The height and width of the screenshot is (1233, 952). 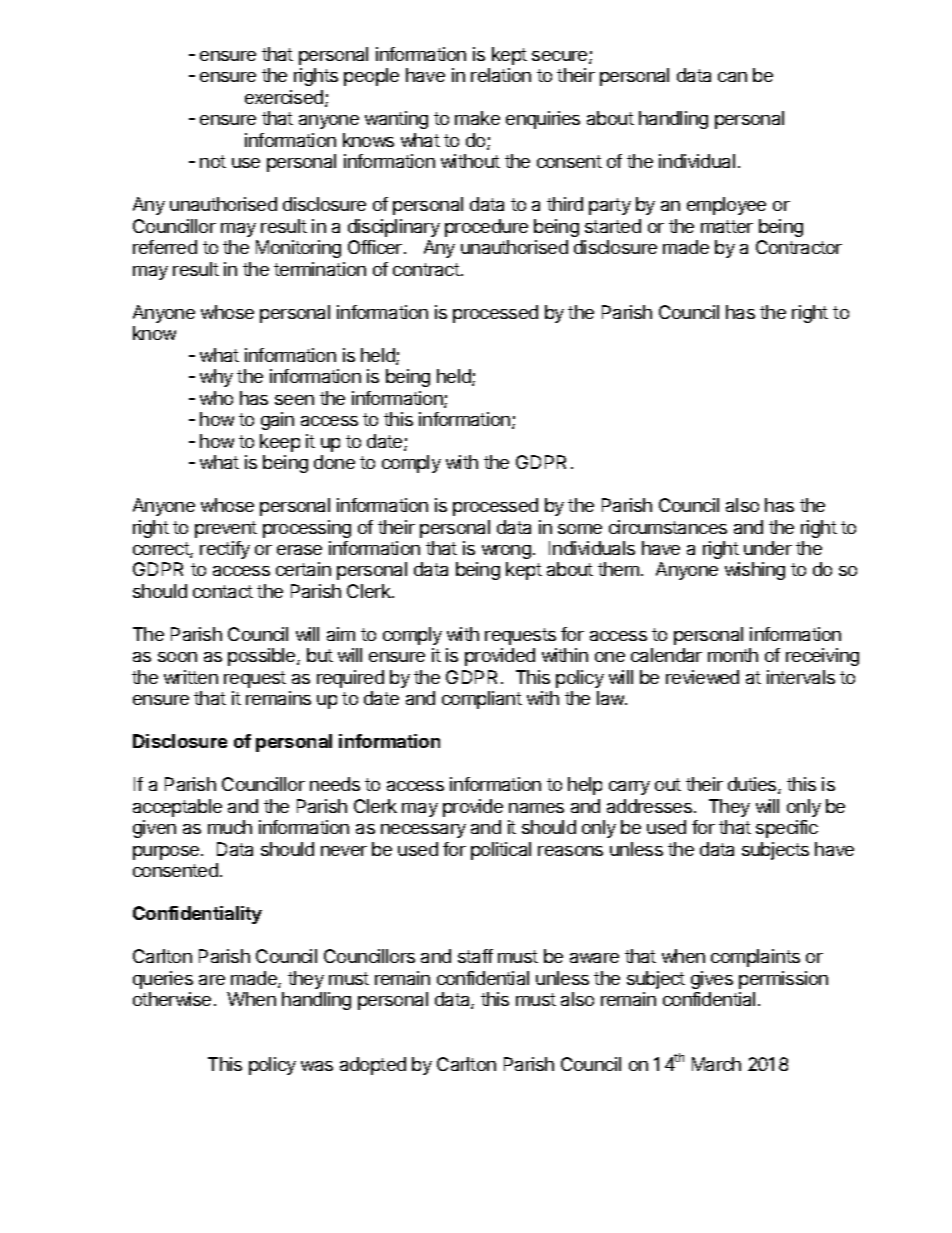 What do you see at coordinates (506, 552) in the screenshot?
I see `wrong` at bounding box center [506, 552].
